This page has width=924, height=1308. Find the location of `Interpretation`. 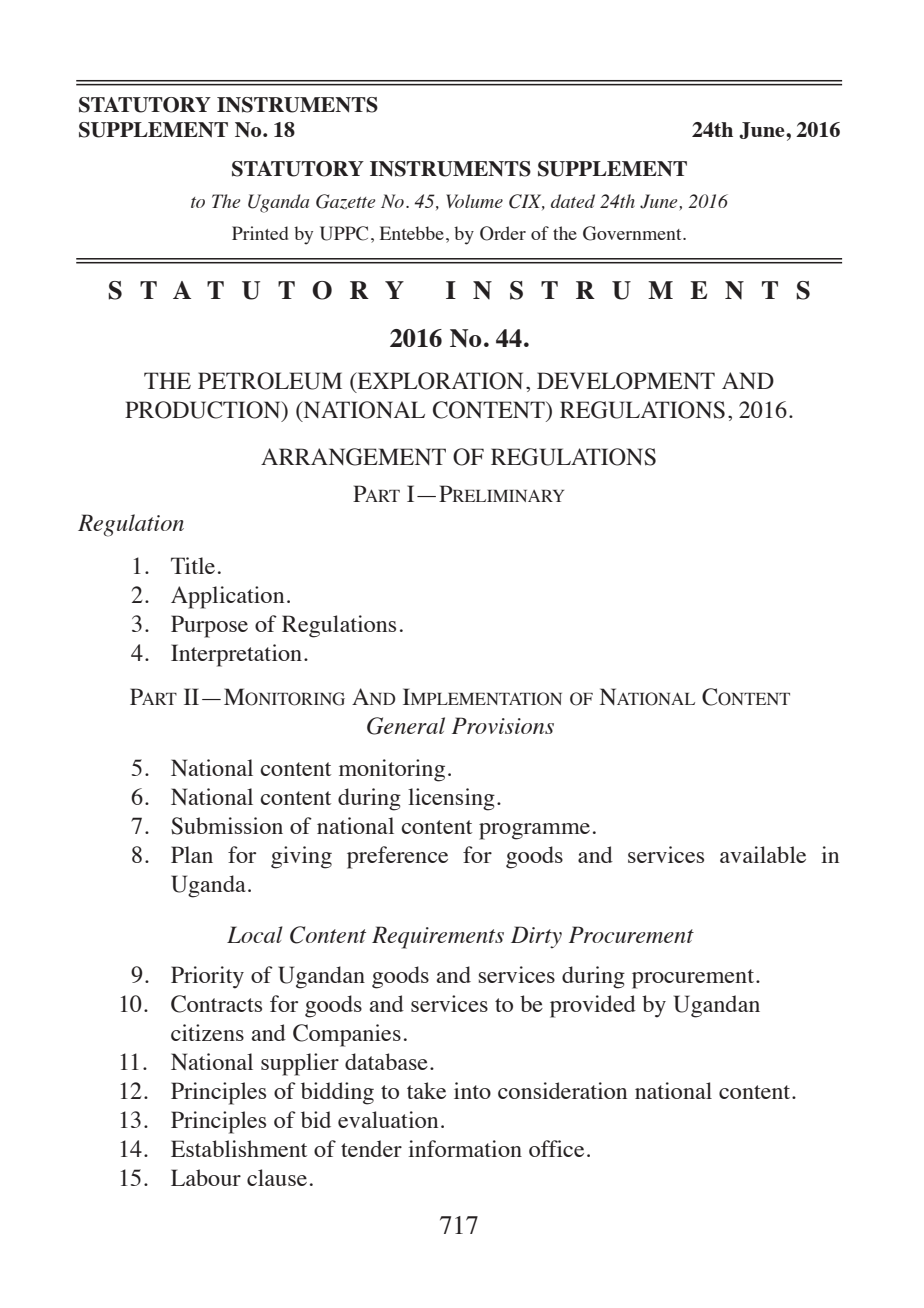

Interpretation is located at coordinates (236, 655).
